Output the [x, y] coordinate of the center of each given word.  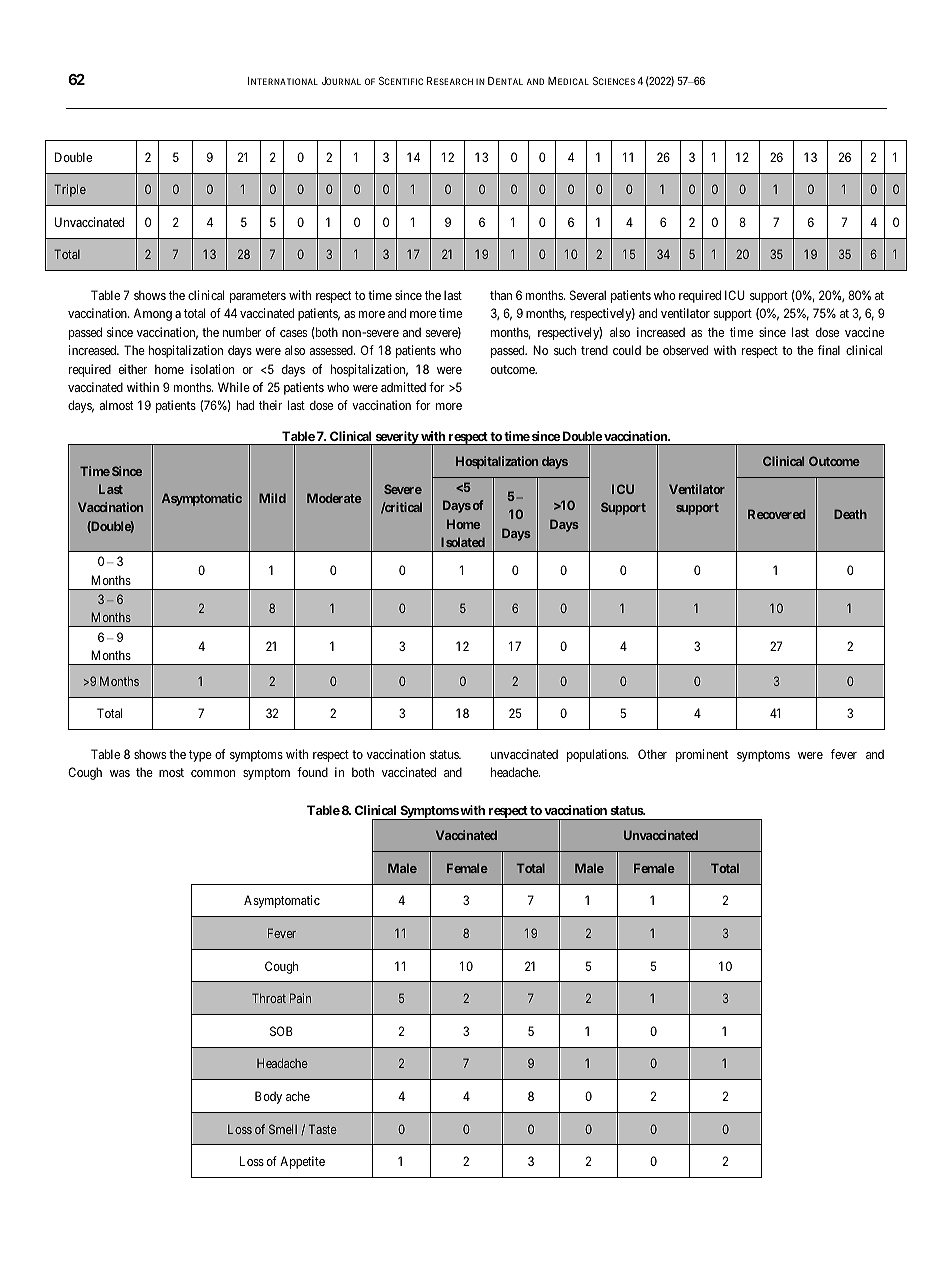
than [501, 295]
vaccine [864, 332]
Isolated [463, 542]
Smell [283, 1129]
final [829, 350]
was [120, 773]
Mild [272, 498]
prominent [702, 755]
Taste [323, 1129]
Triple [70, 190]
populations [597, 755]
